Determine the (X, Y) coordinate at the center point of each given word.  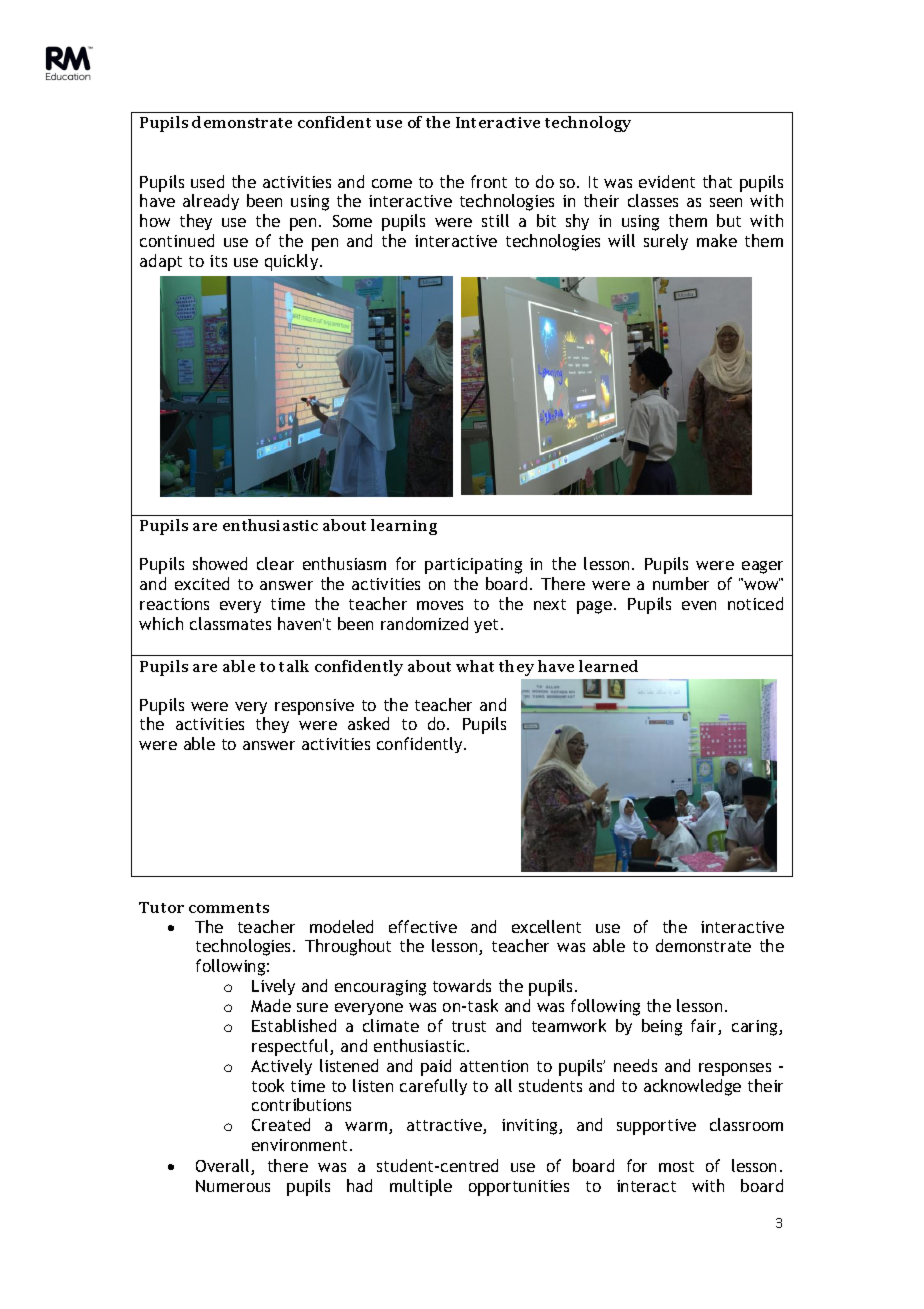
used (207, 181)
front (489, 181)
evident (667, 181)
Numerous (233, 1186)
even (699, 605)
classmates (230, 623)
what (475, 666)
